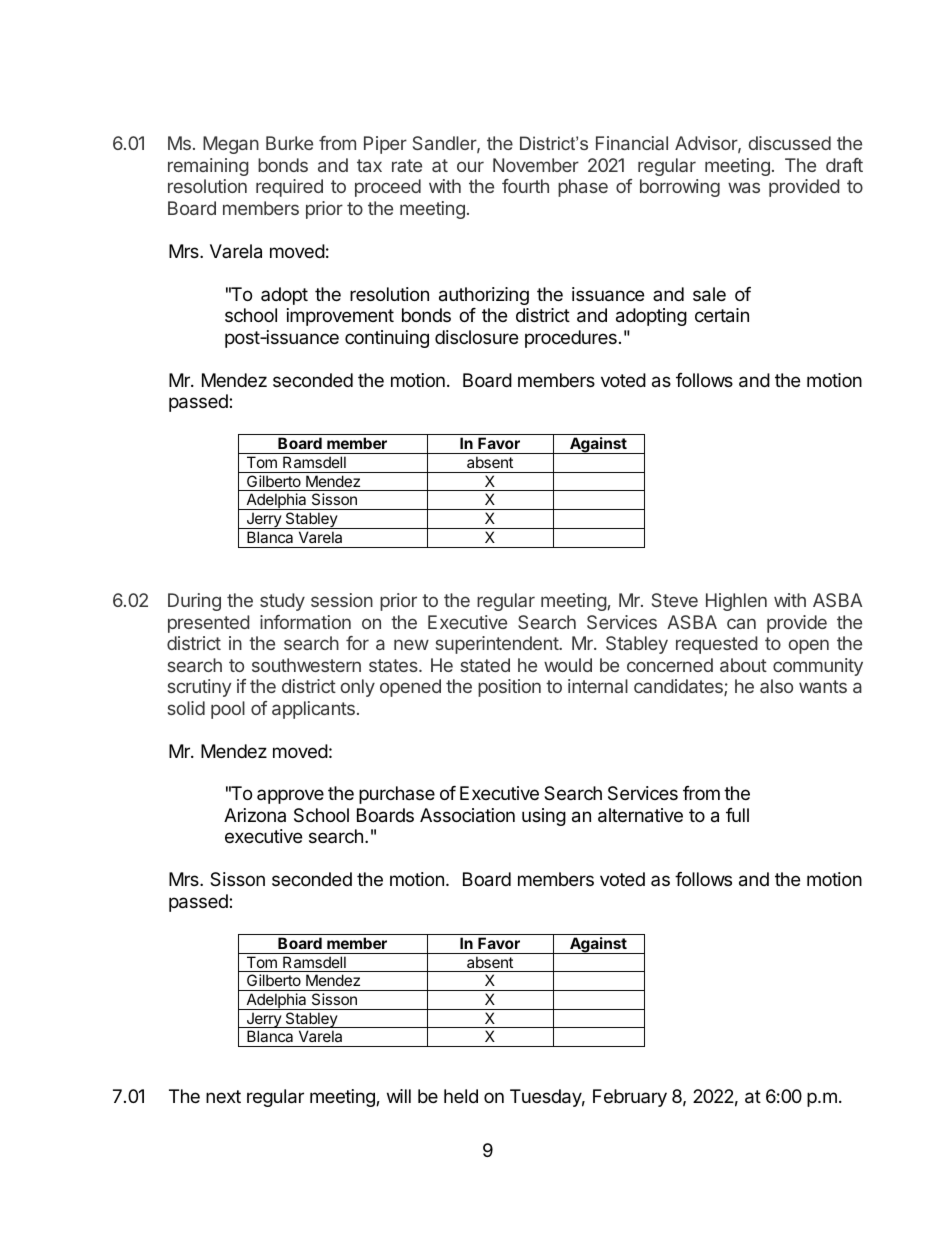  What do you see at coordinates (223, 1096) in the image?
I see `next` at bounding box center [223, 1096].
